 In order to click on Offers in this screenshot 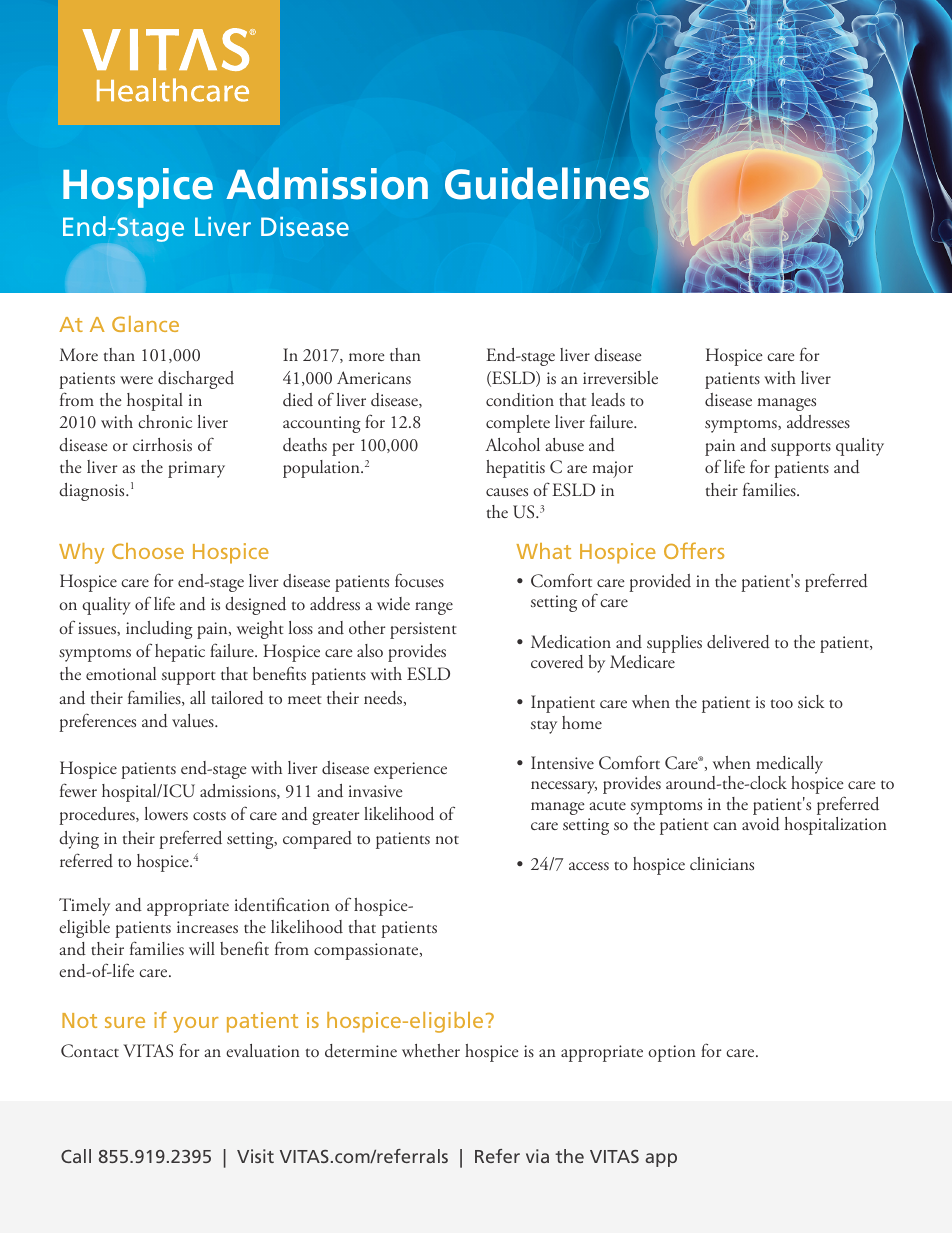, I will do `click(694, 550)`.
